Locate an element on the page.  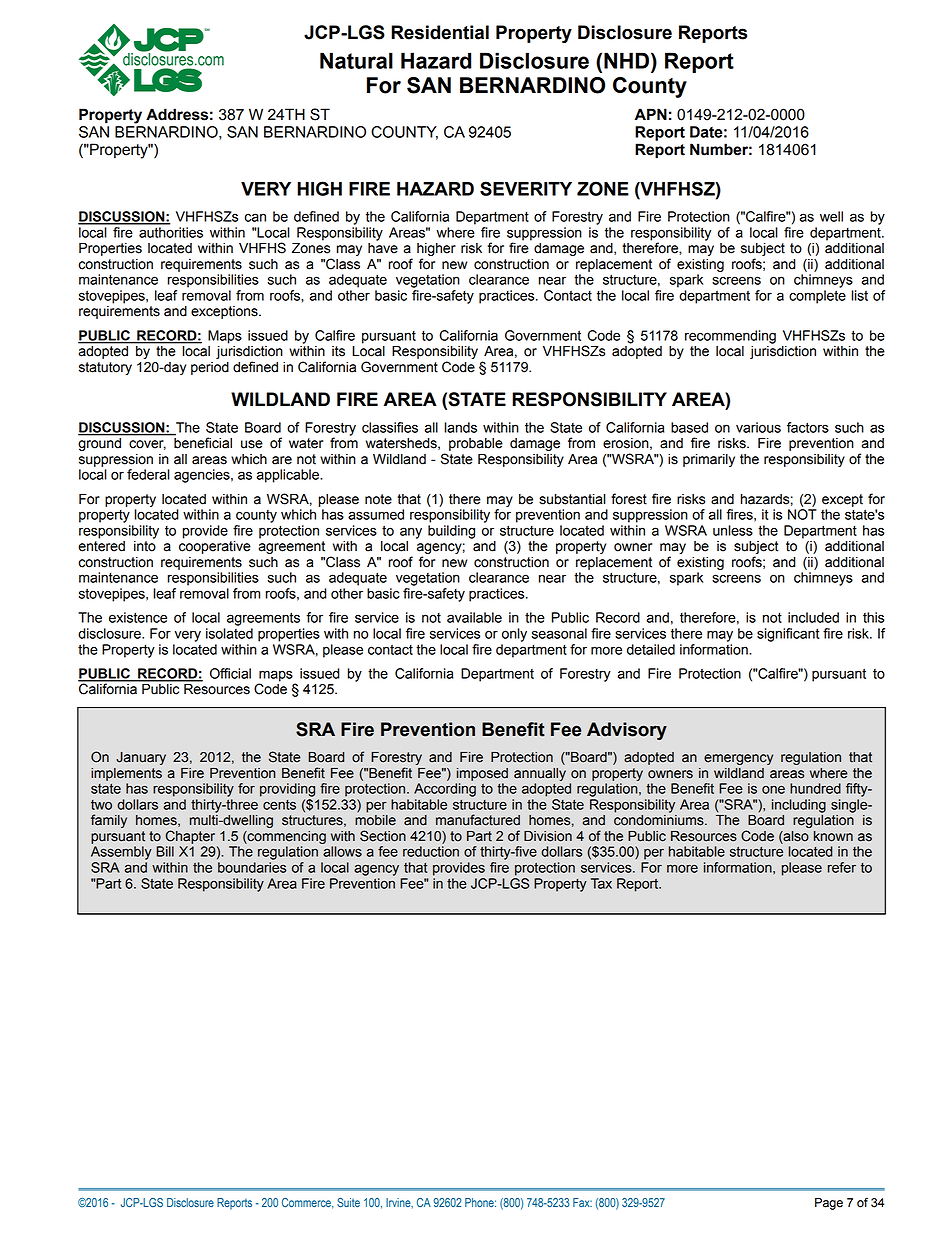
available is located at coordinates (474, 617).
